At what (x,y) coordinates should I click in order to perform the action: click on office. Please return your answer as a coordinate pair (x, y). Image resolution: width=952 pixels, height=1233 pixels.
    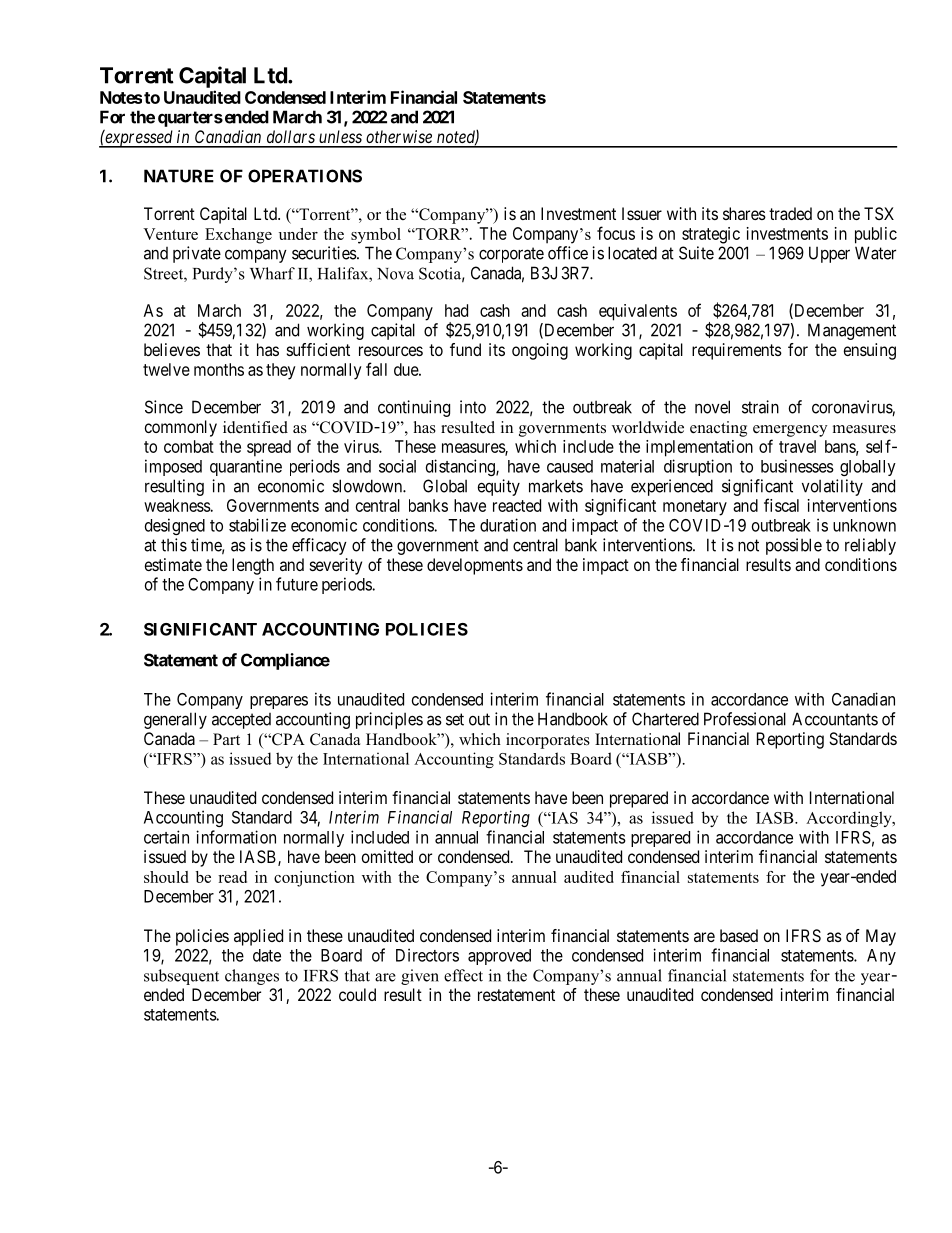
    Looking at the image, I should click on (568, 253).
